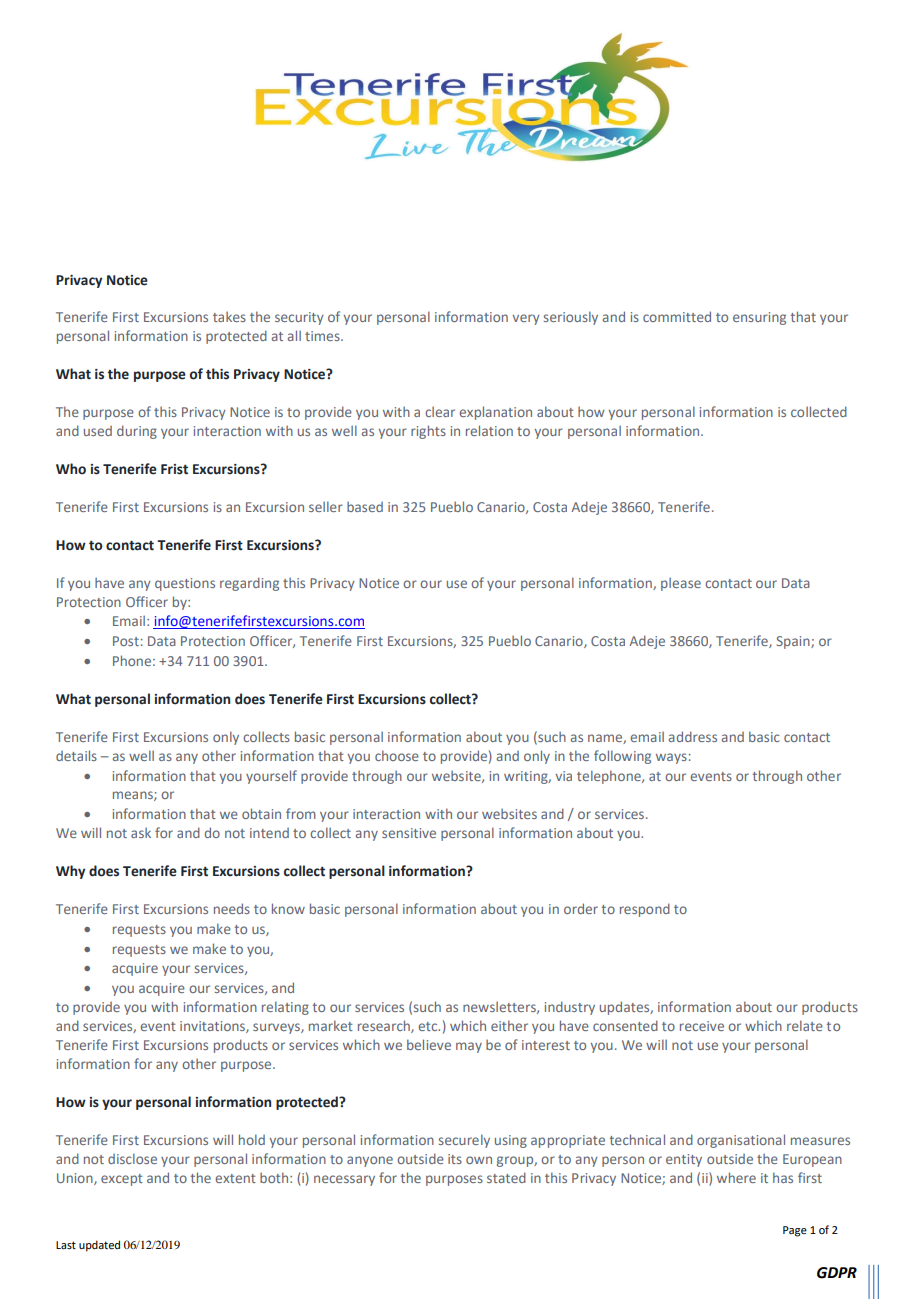 The image size is (924, 1307). I want to click on respond, so click(645, 910).
